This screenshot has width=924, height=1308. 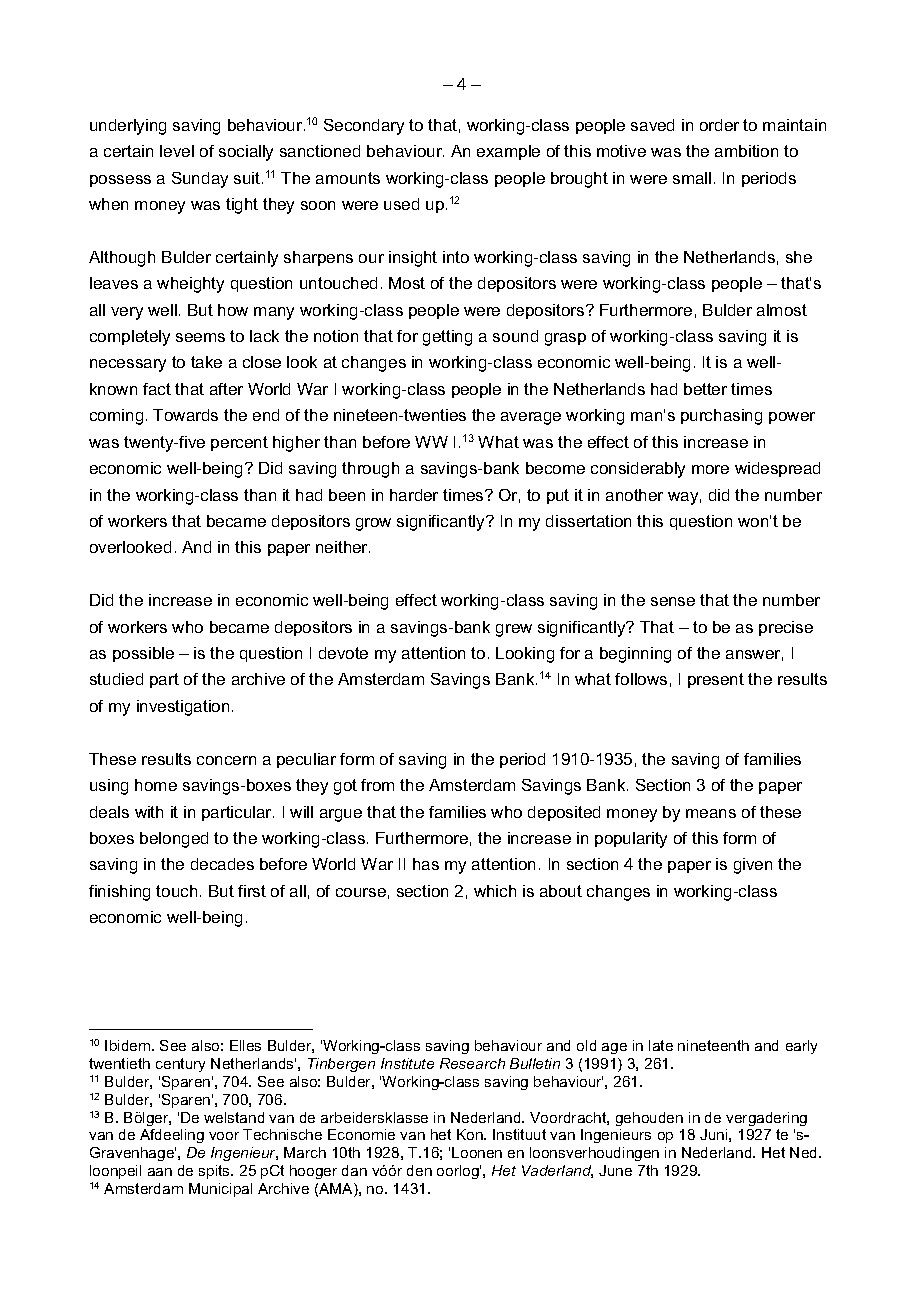 I want to click on Kon, so click(x=471, y=1134).
